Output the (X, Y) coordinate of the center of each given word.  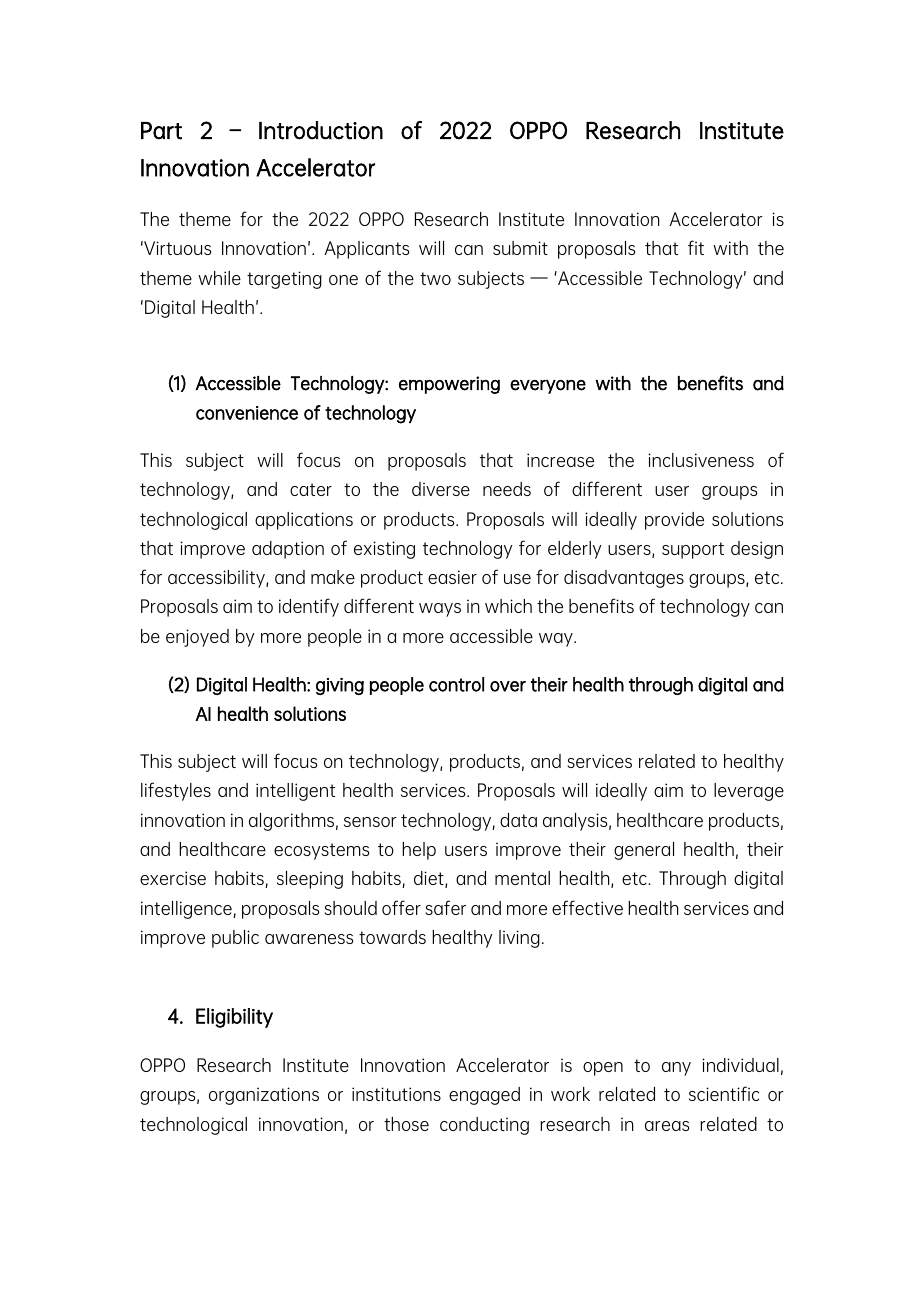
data (518, 820)
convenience (247, 413)
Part (161, 131)
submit (520, 248)
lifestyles (176, 791)
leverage (749, 792)
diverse (441, 489)
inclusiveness (701, 460)
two (435, 278)
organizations (264, 1096)
